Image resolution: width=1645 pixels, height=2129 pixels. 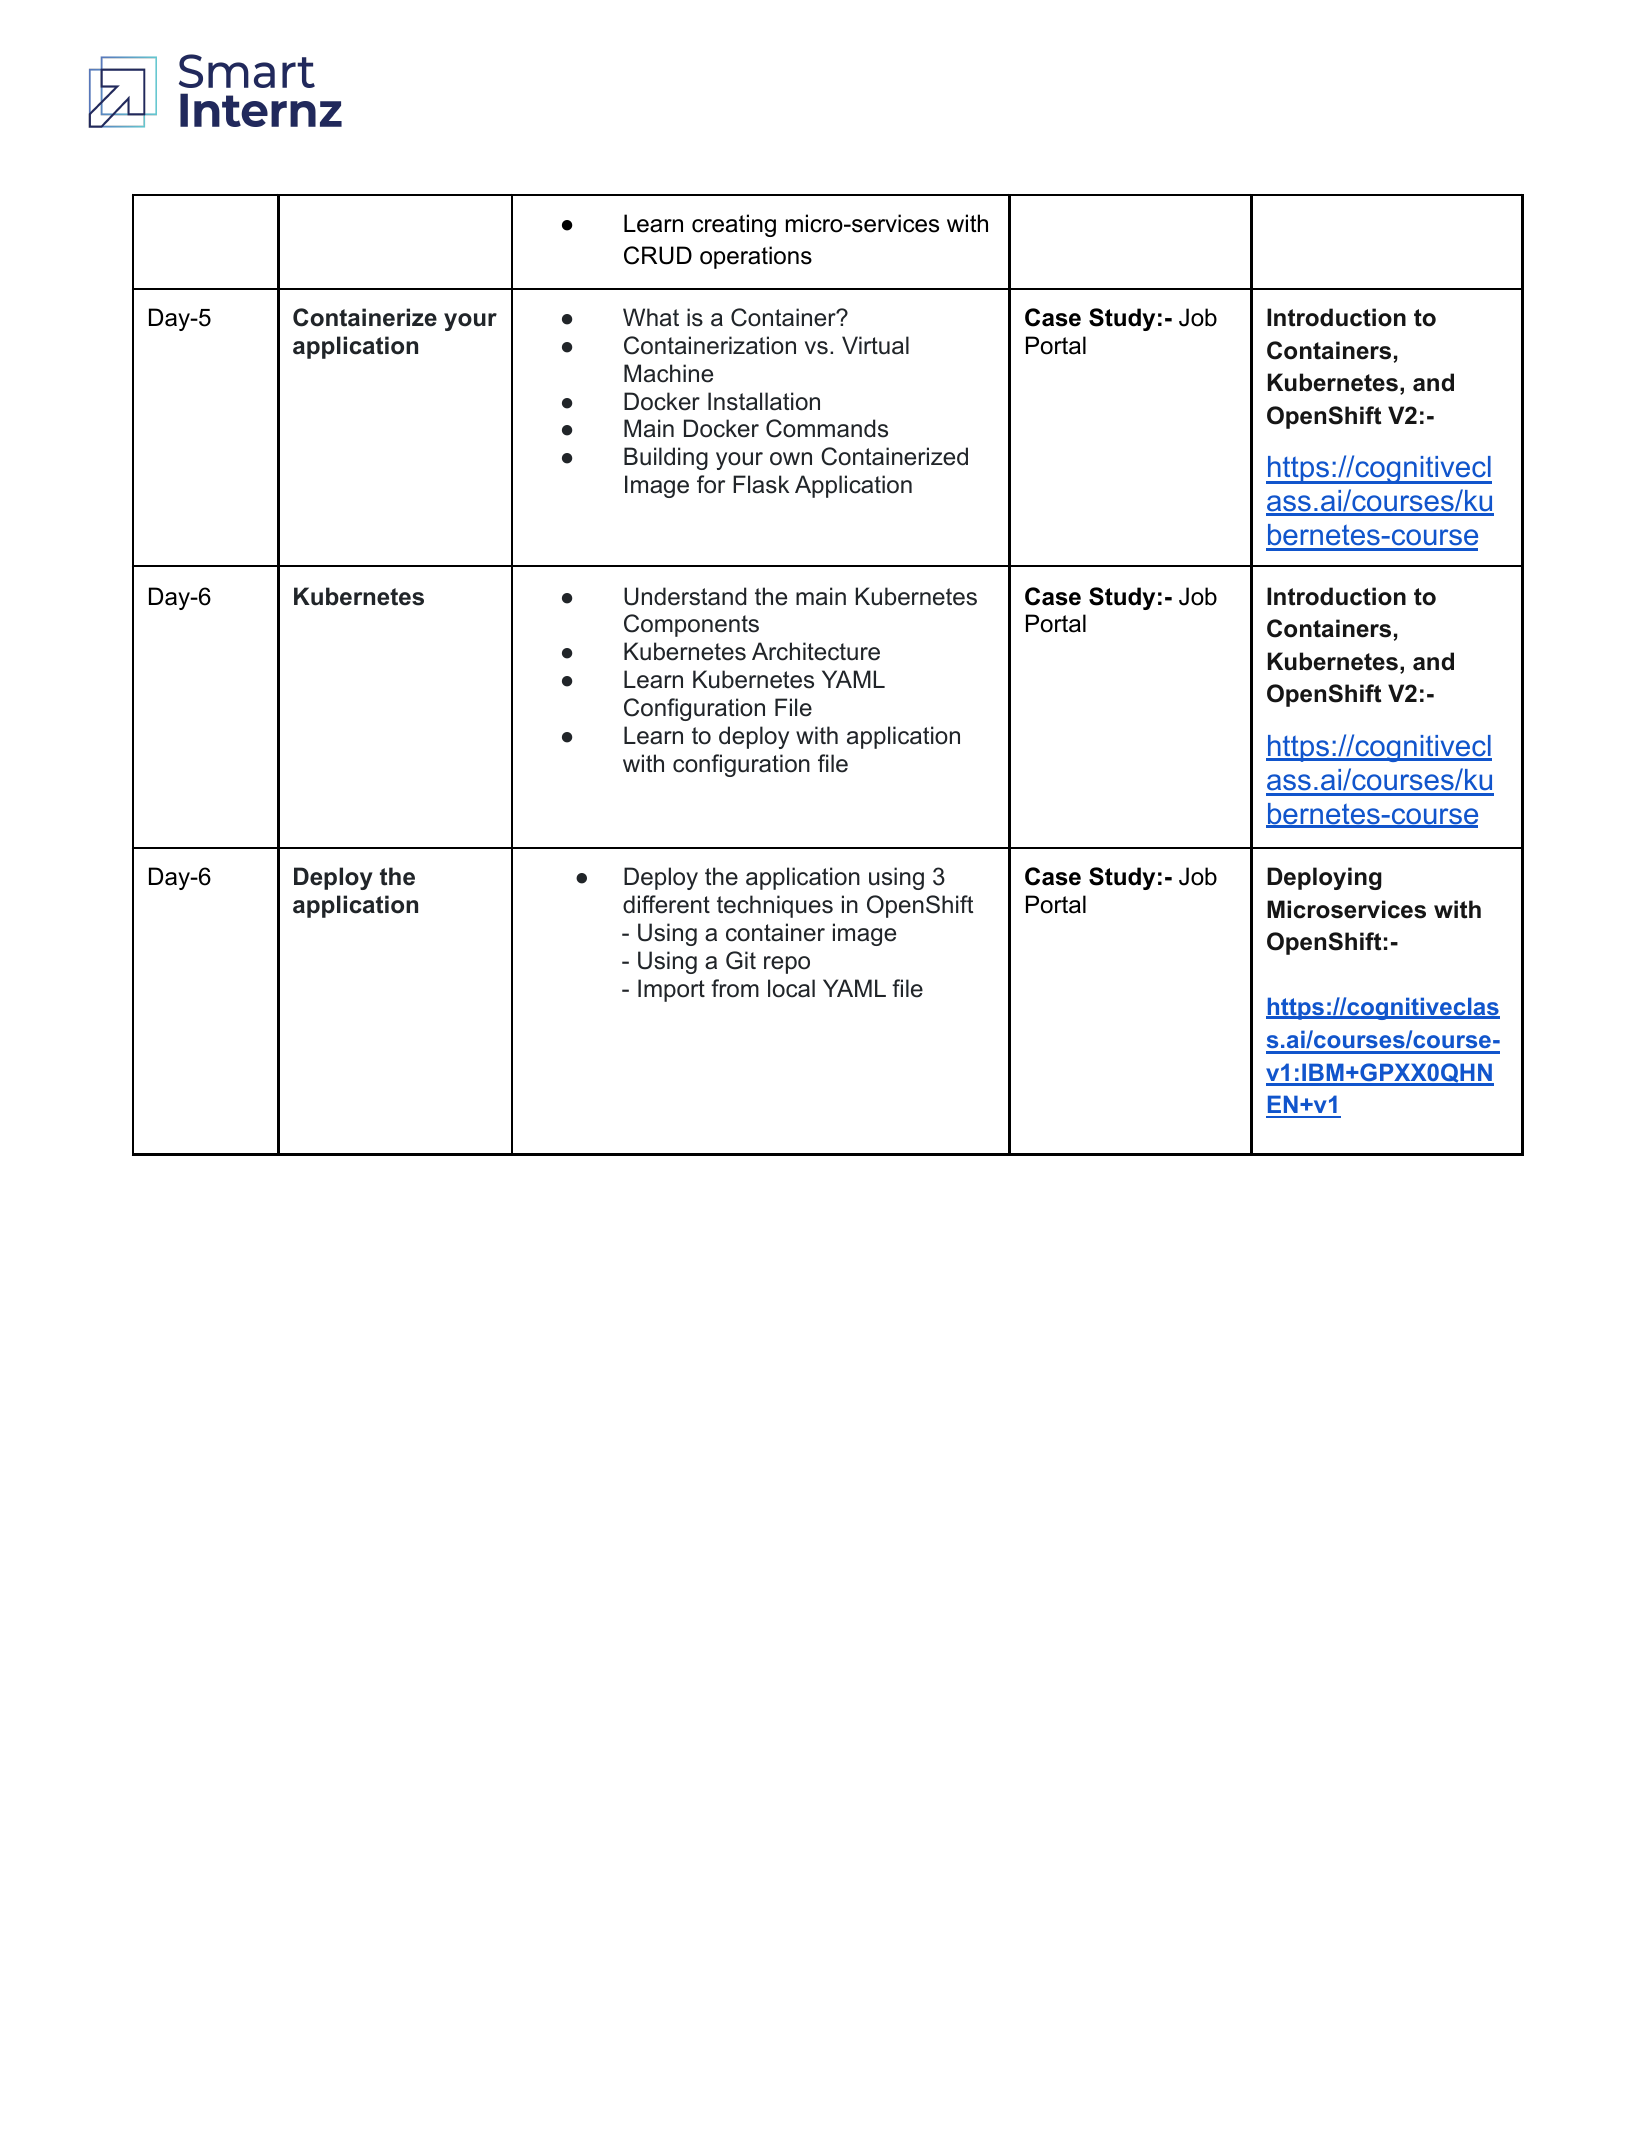 I want to click on Commands, so click(x=827, y=428).
